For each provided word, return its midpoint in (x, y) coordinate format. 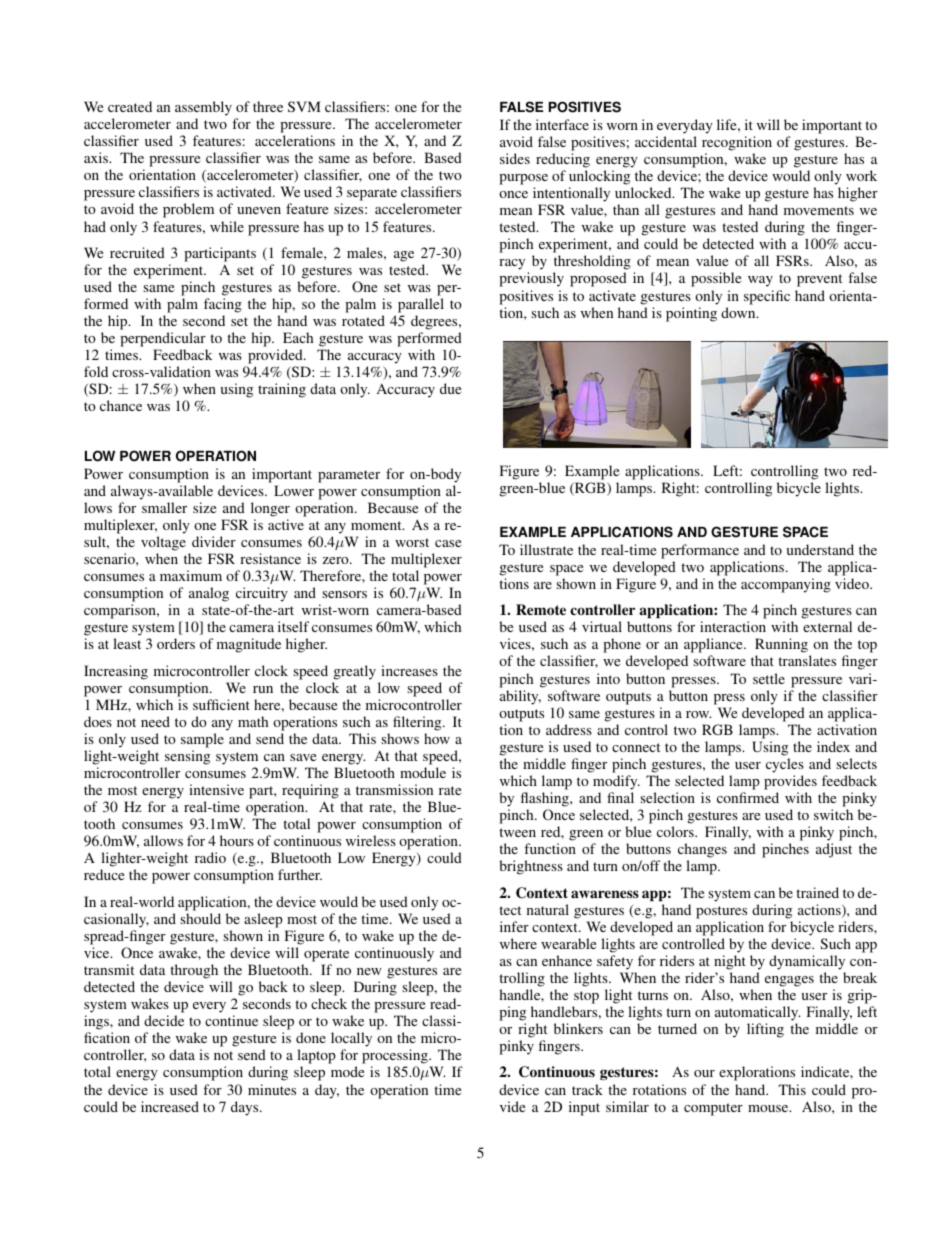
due (450, 388)
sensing (187, 757)
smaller (164, 507)
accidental (666, 141)
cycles (785, 765)
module (423, 772)
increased (170, 1106)
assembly (203, 108)
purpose (523, 179)
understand (820, 549)
